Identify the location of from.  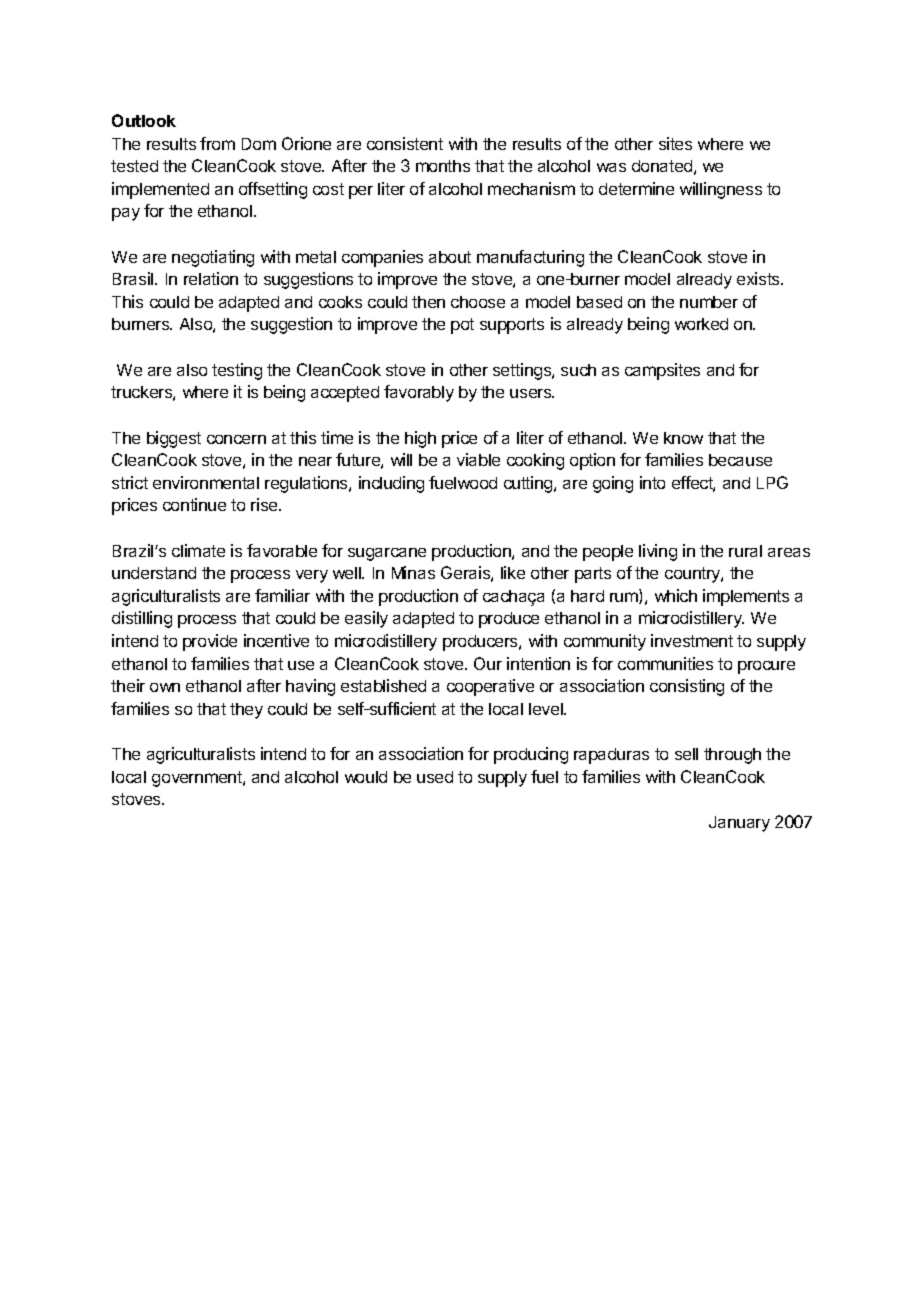
(217, 143).
